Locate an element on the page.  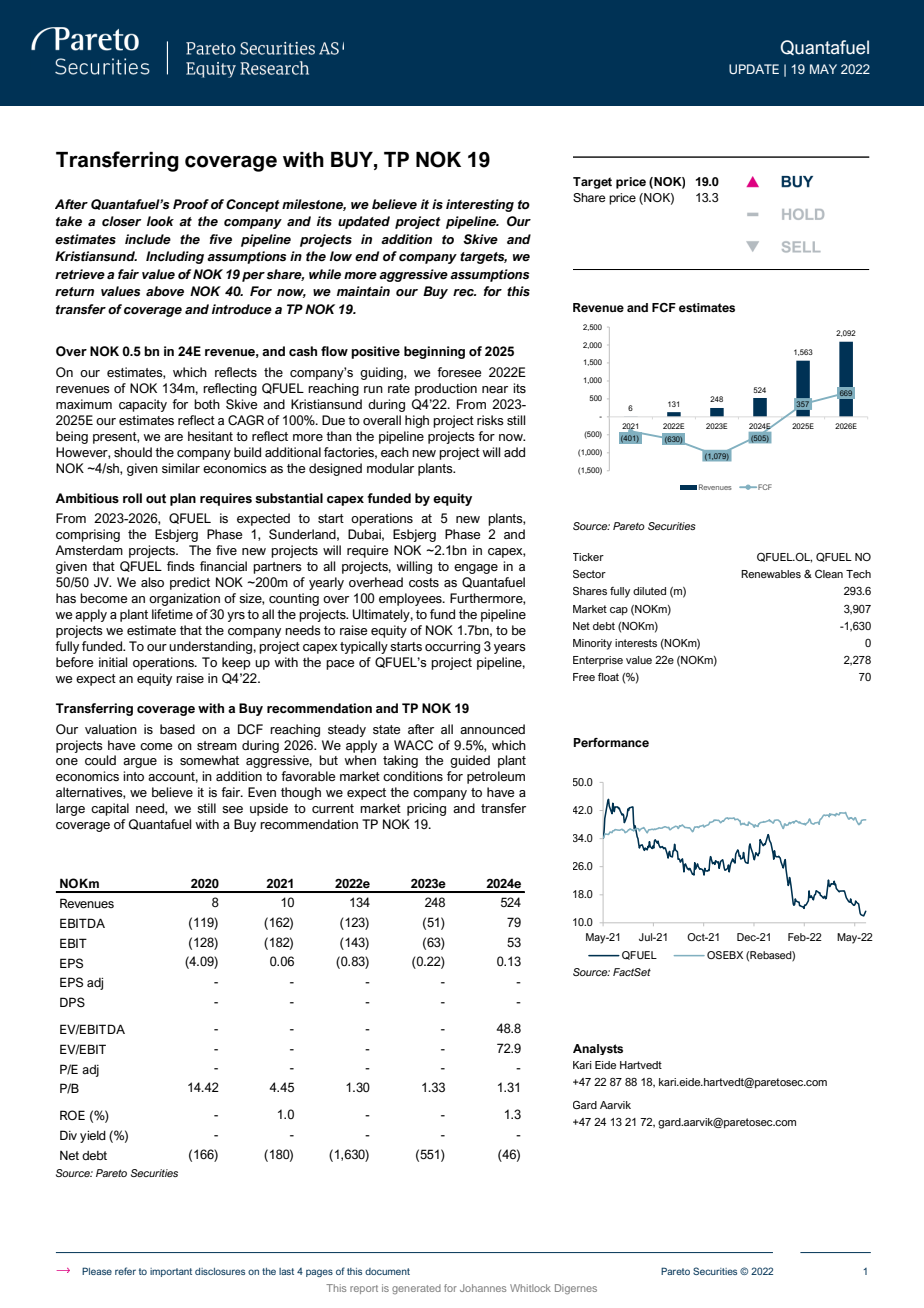
DPS is located at coordinates (72, 1002).
